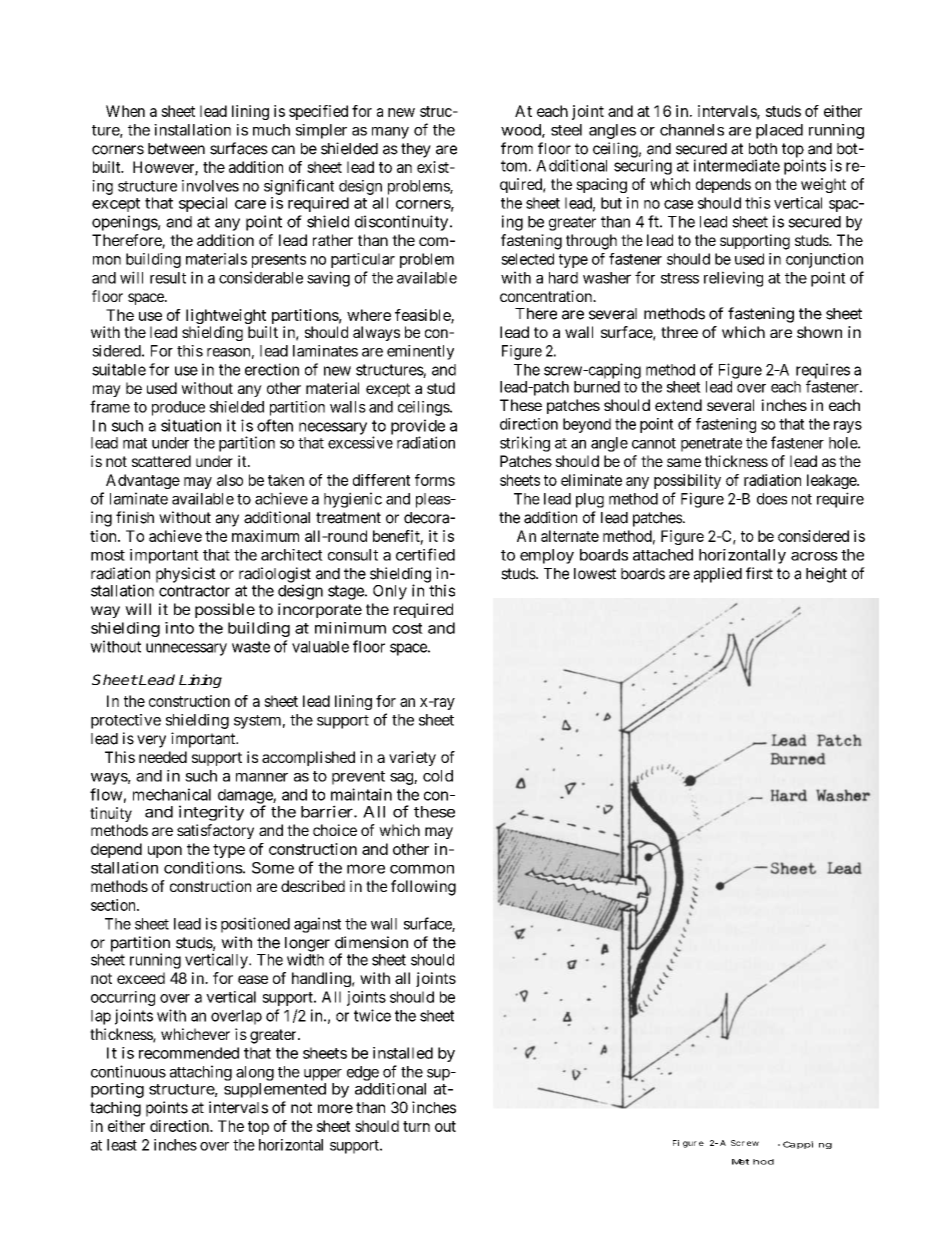 The width and height of the document is (952, 1233). Describe the element at coordinates (763, 149) in the document. I see `both` at that location.
